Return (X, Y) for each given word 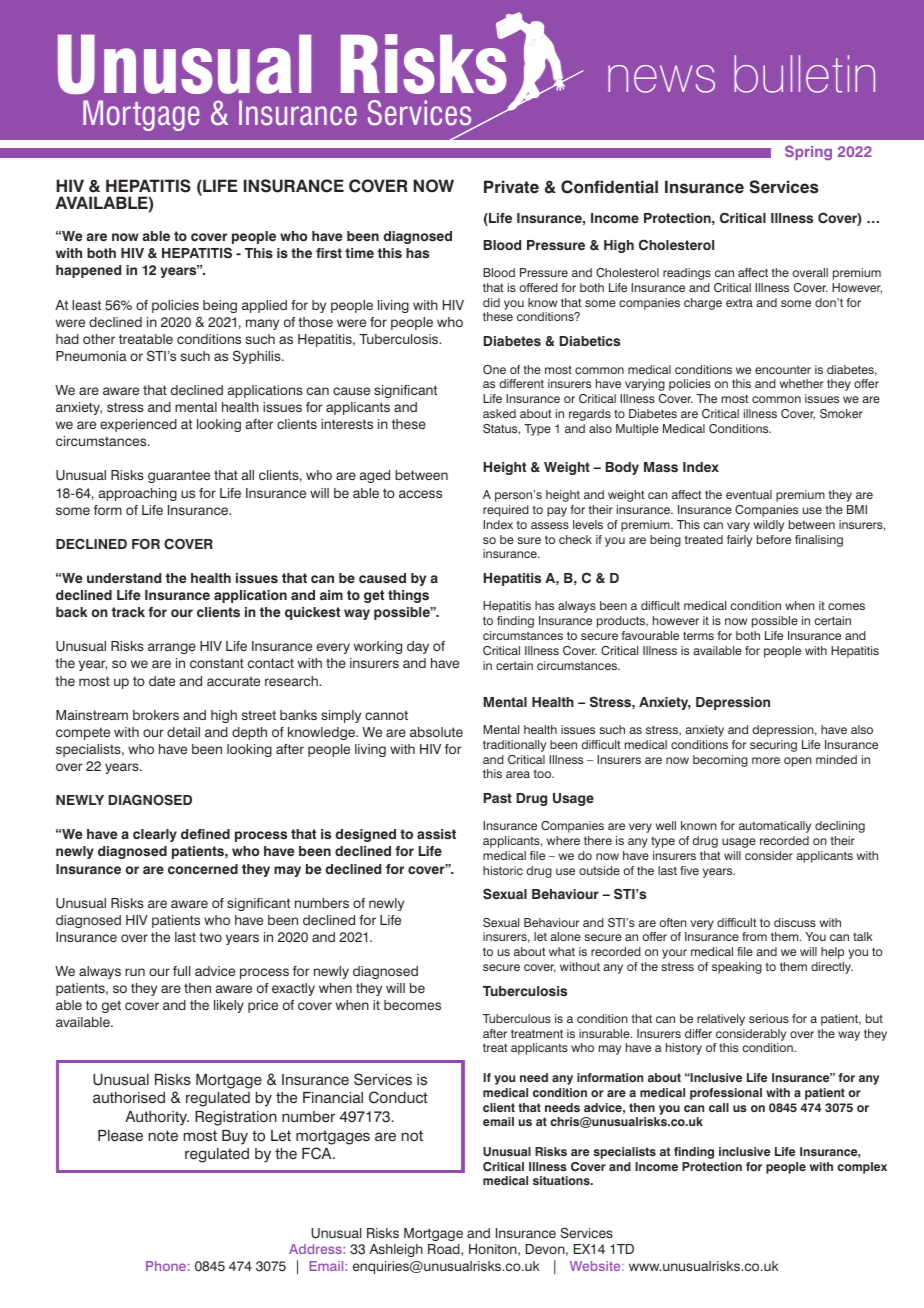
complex (862, 1168)
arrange (172, 648)
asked (499, 413)
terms (698, 635)
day (418, 647)
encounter (783, 370)
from (754, 936)
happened (88, 271)
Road (445, 1249)
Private (511, 187)
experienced (138, 425)
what (562, 951)
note (163, 1136)
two (210, 937)
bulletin (804, 74)
